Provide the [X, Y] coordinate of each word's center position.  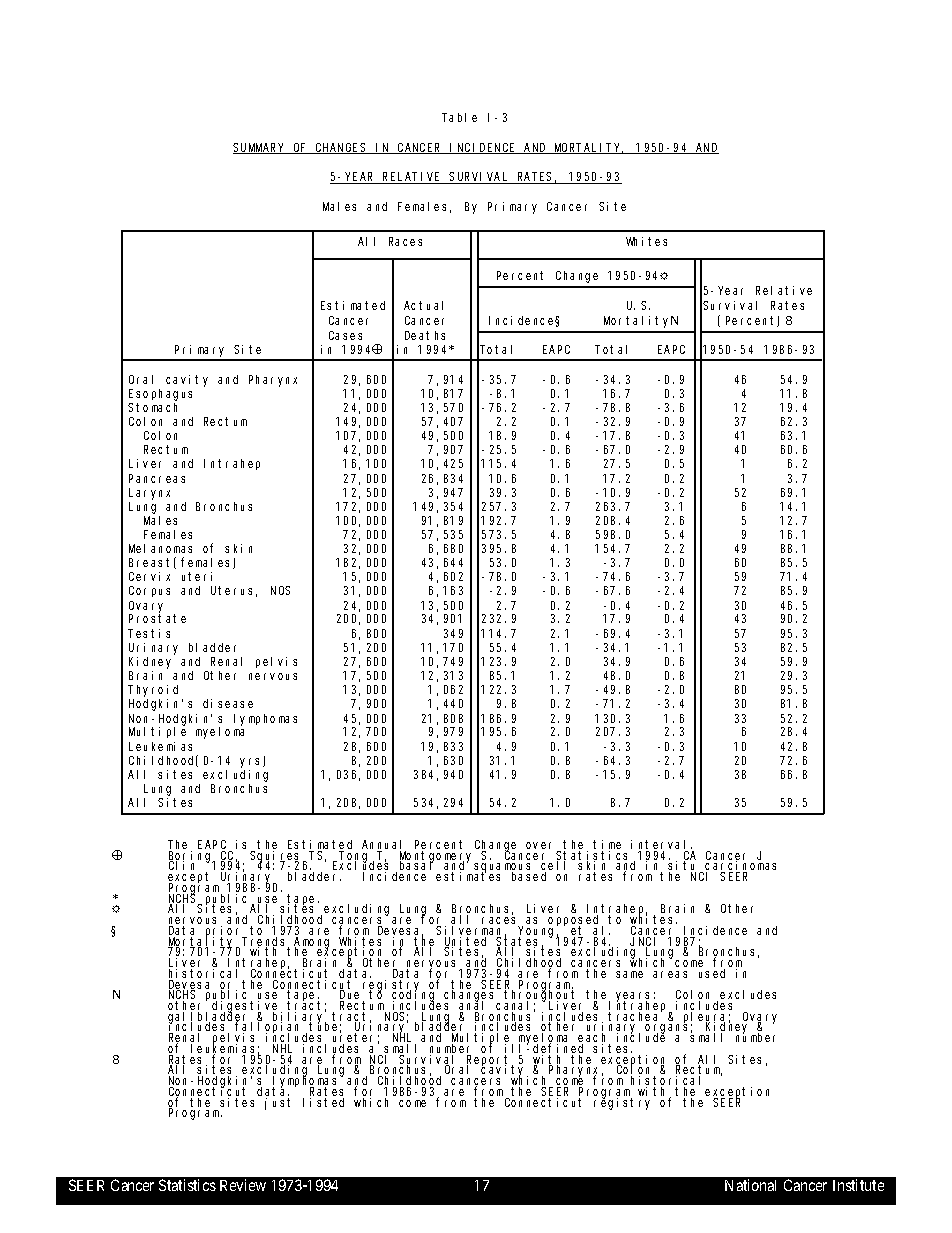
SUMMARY [260, 148]
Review [243, 1185]
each [594, 1039]
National [750, 1185]
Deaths [425, 335]
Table [459, 117]
